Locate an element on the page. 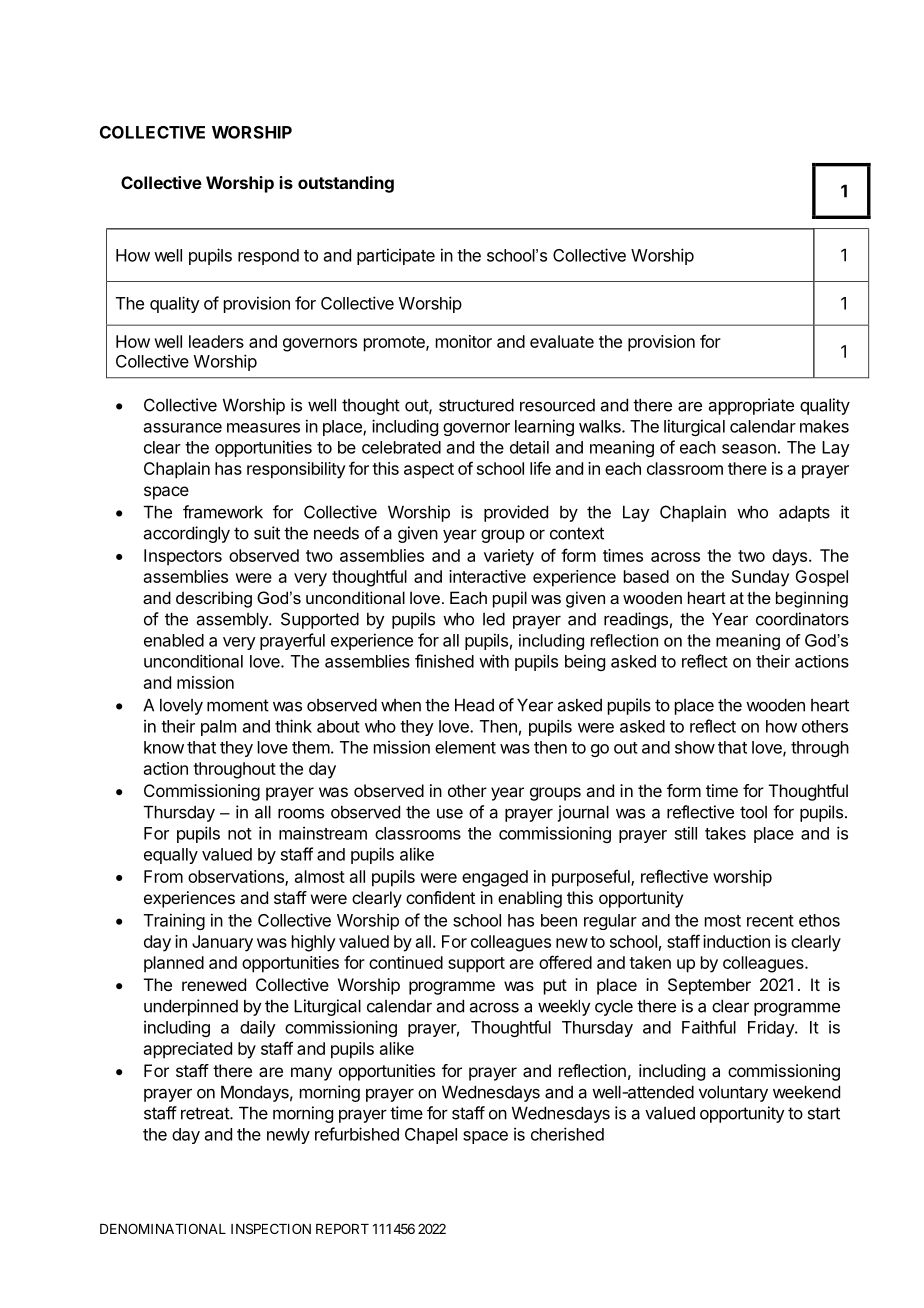 Image resolution: width=924 pixels, height=1308 pixels. season is located at coordinates (749, 449).
